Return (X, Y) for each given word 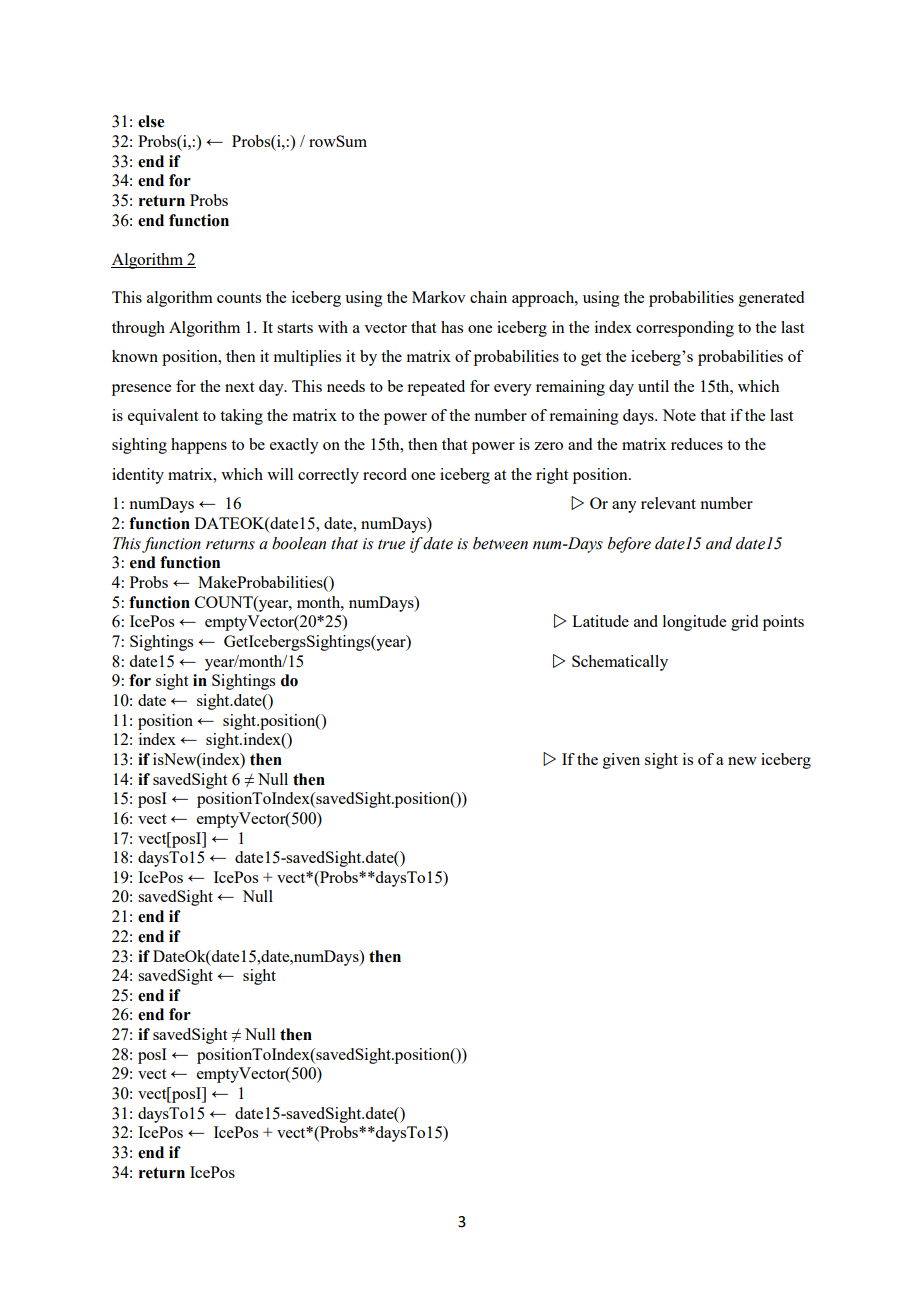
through (138, 329)
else (151, 121)
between (500, 543)
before (629, 545)
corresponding (685, 329)
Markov (439, 297)
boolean (299, 543)
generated (771, 299)
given (621, 761)
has (452, 327)
